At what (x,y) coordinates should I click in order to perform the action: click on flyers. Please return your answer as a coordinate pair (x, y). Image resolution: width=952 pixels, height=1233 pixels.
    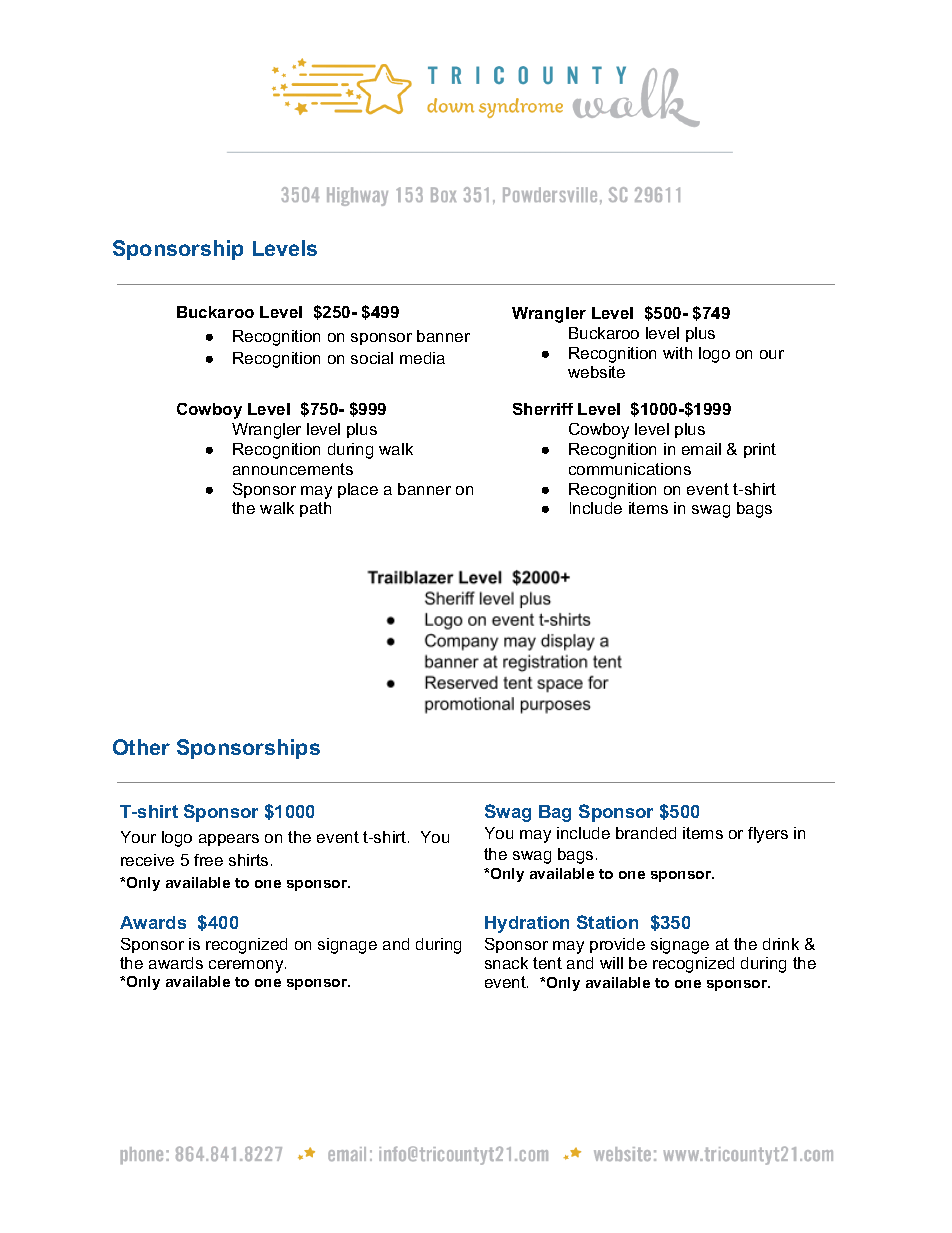
    Looking at the image, I should click on (768, 835).
